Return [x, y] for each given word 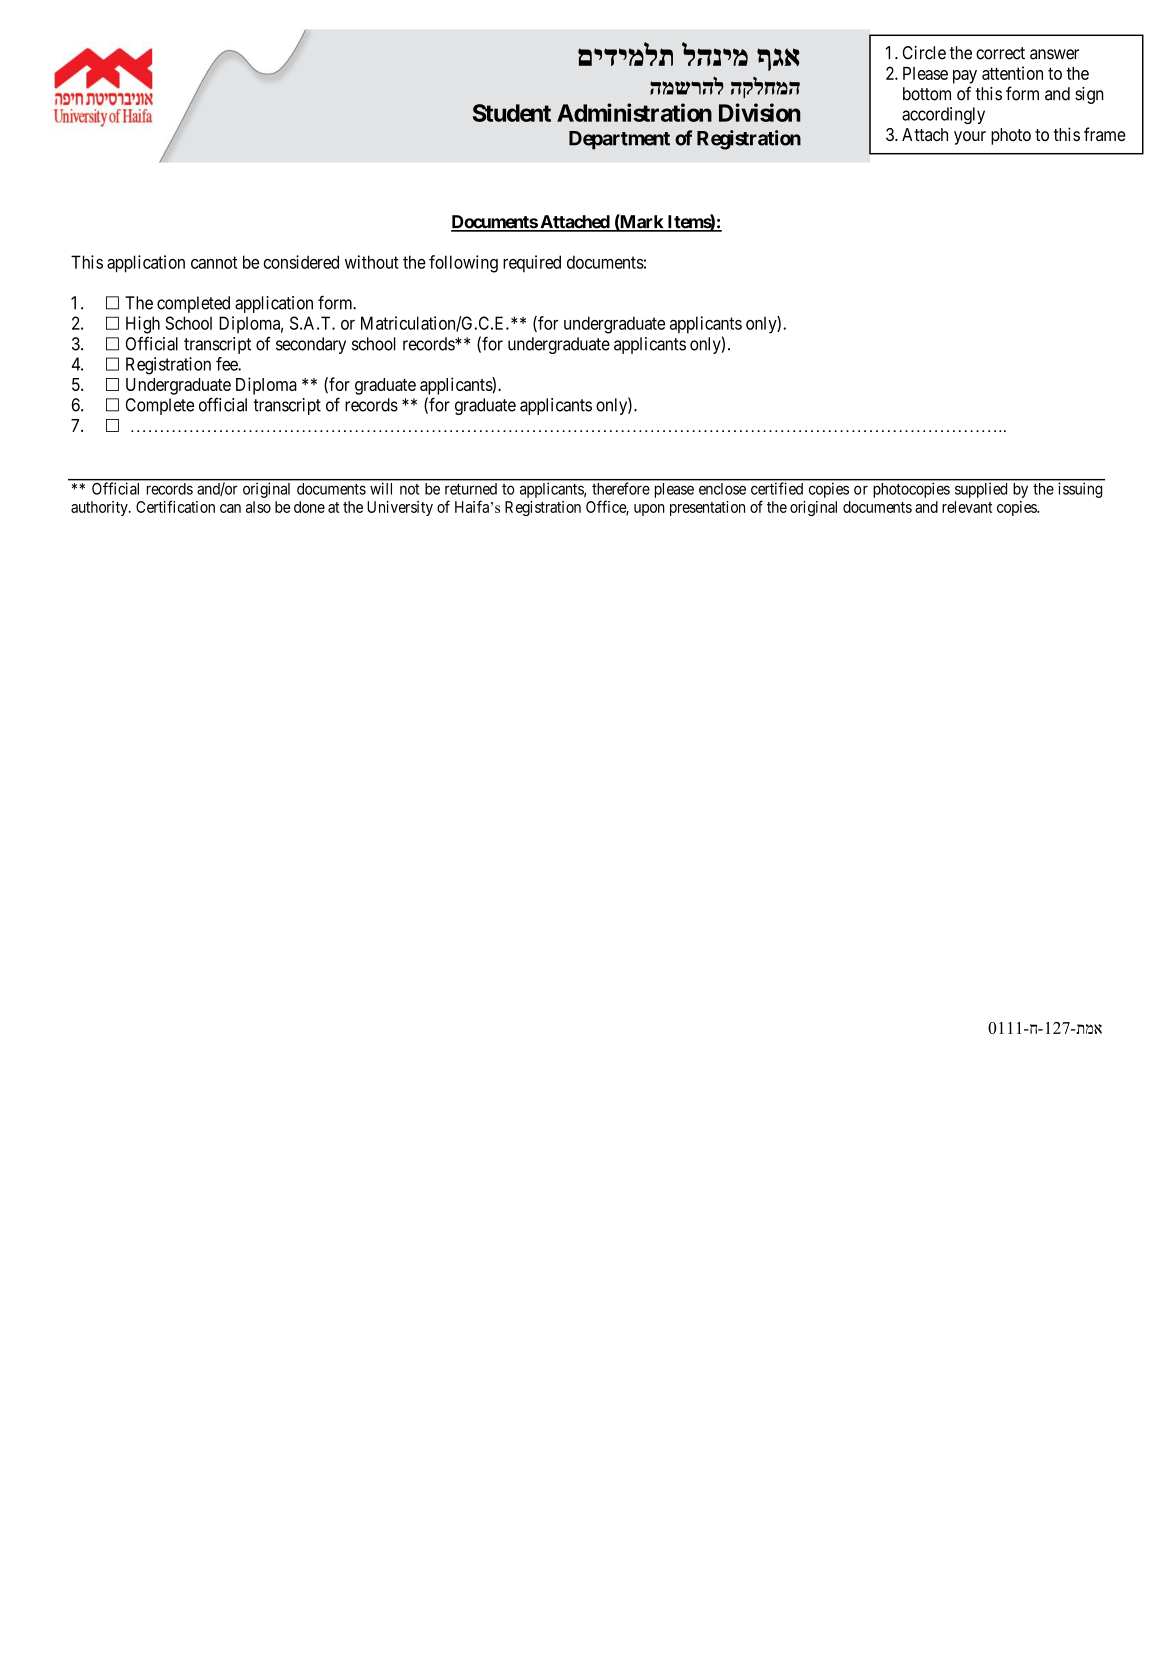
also [258, 507]
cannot [214, 262]
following [463, 264]
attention [1012, 73]
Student [512, 113]
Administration [634, 112]
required [532, 264]
